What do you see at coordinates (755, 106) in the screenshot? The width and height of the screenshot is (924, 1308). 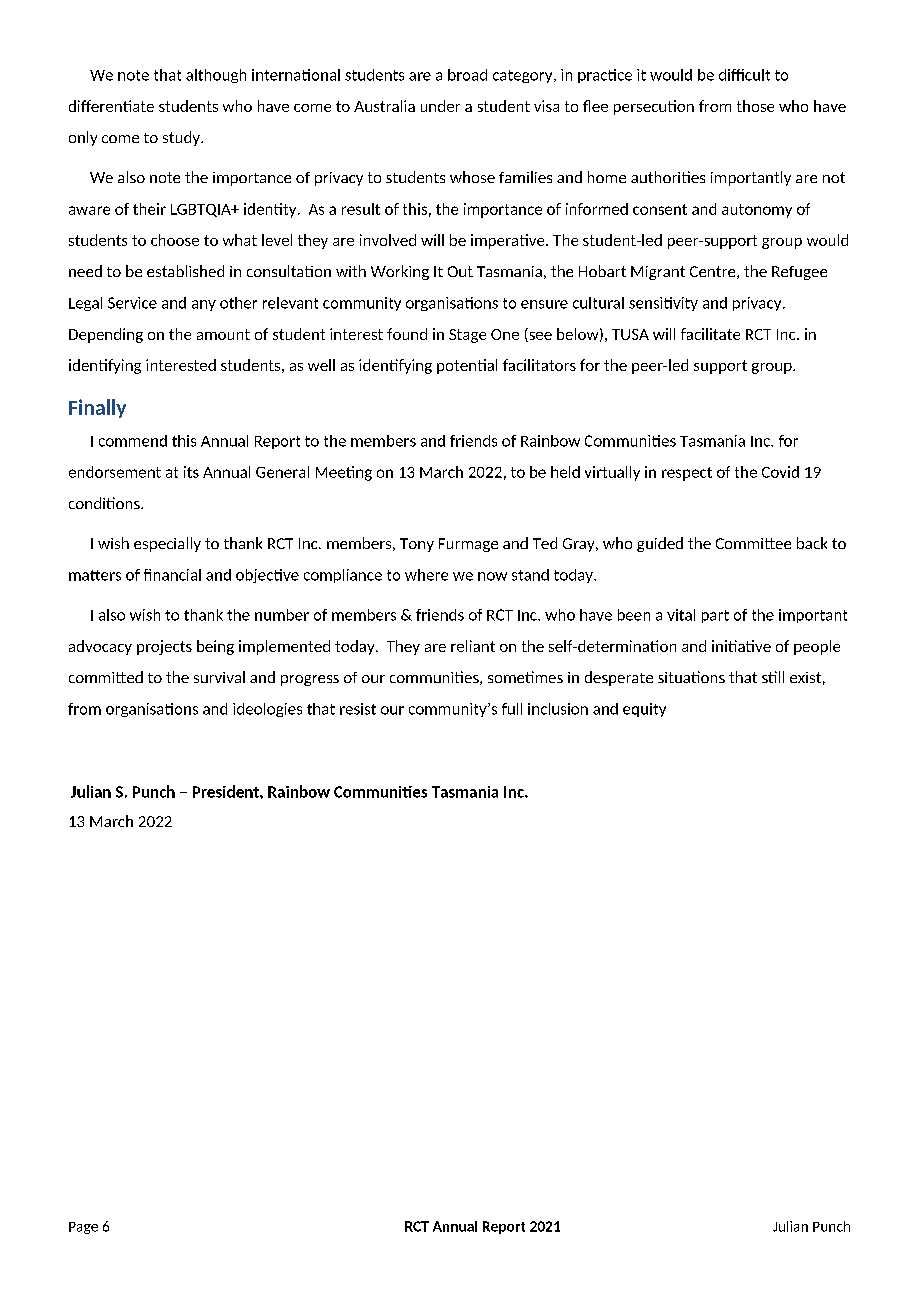 I see `those` at bounding box center [755, 106].
